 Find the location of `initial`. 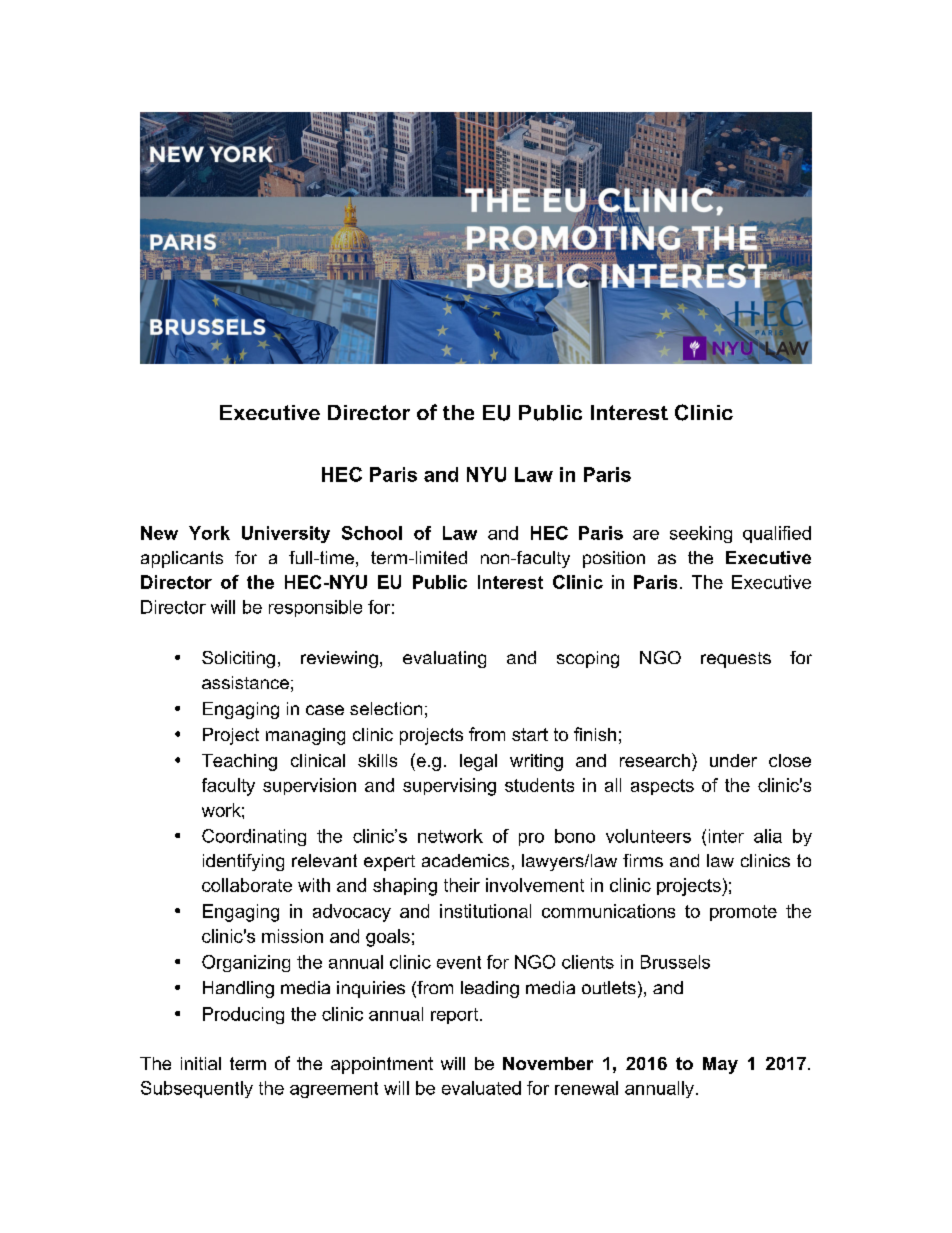

initial is located at coordinates (201, 1063).
